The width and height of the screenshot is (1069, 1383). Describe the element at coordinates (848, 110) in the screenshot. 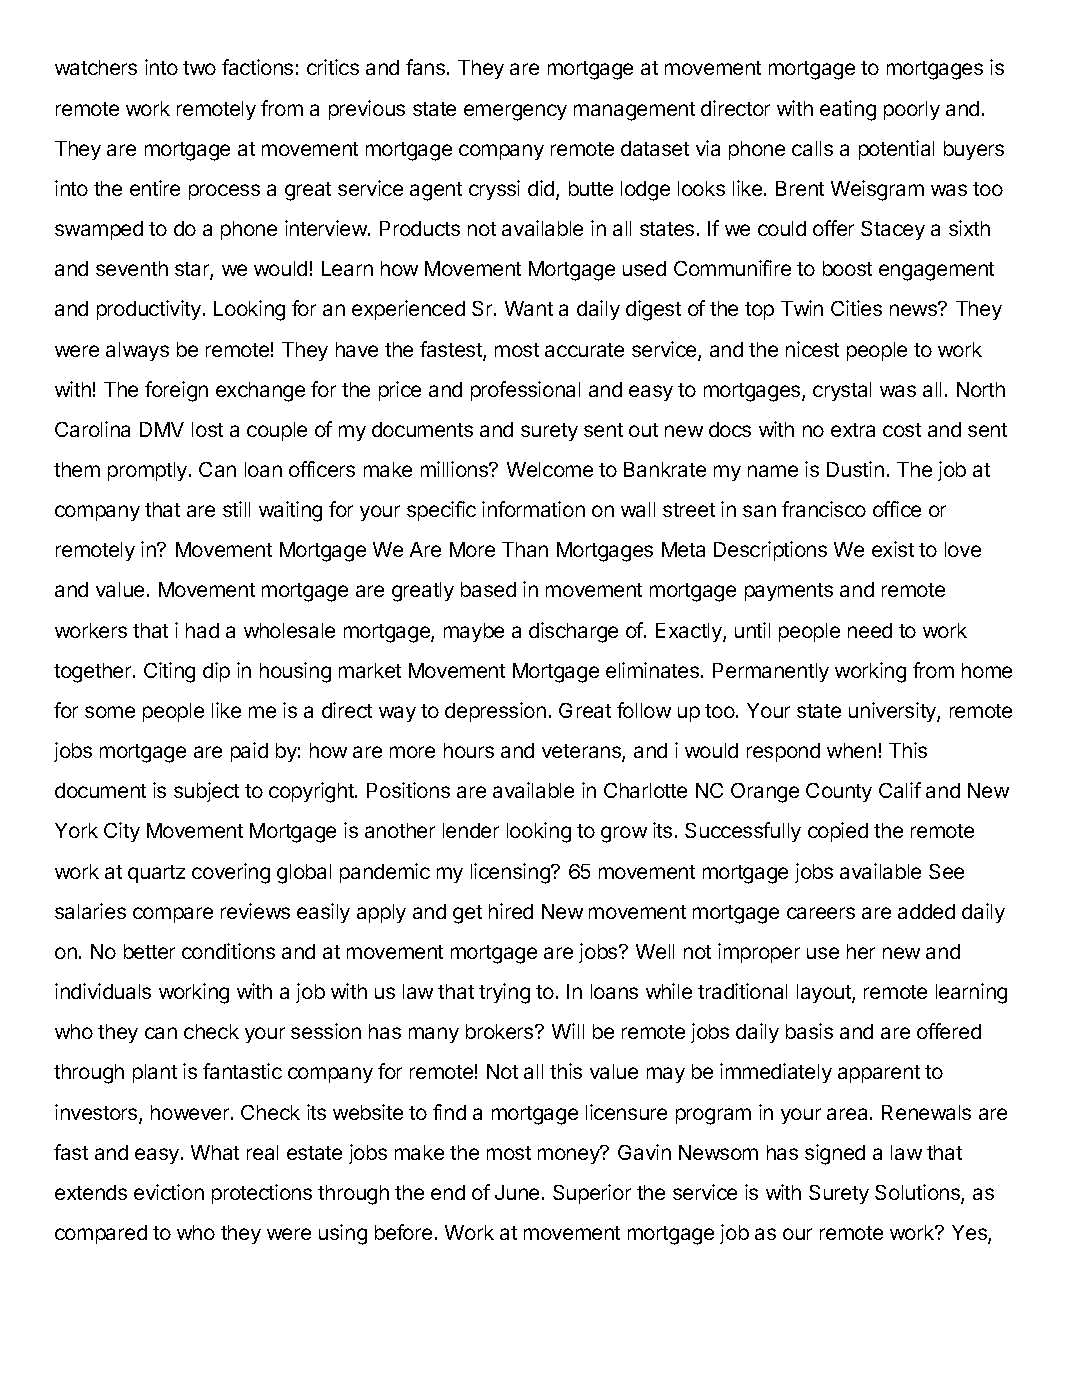

I see `eating` at that location.
